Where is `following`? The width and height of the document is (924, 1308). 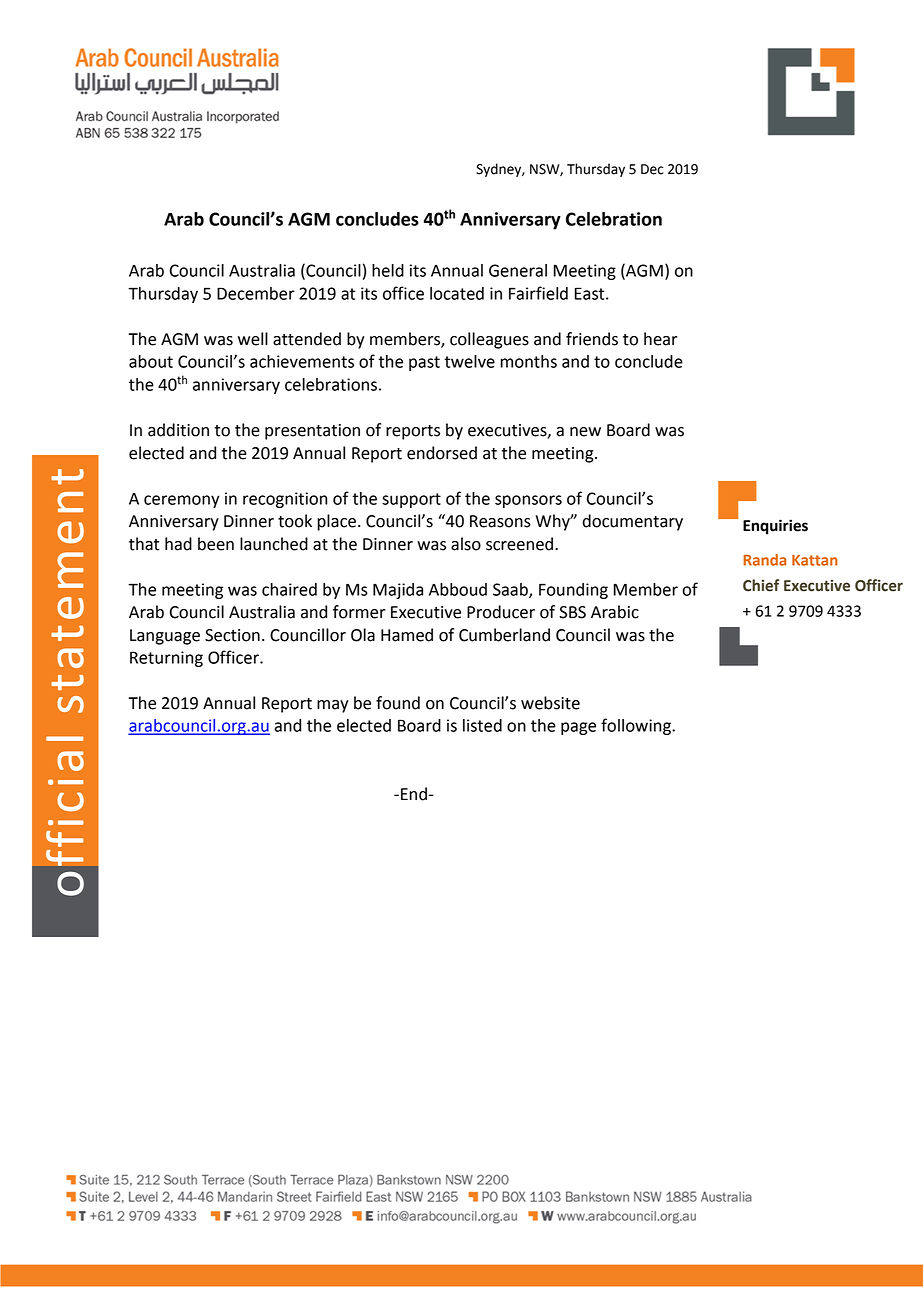 following is located at coordinates (637, 726).
